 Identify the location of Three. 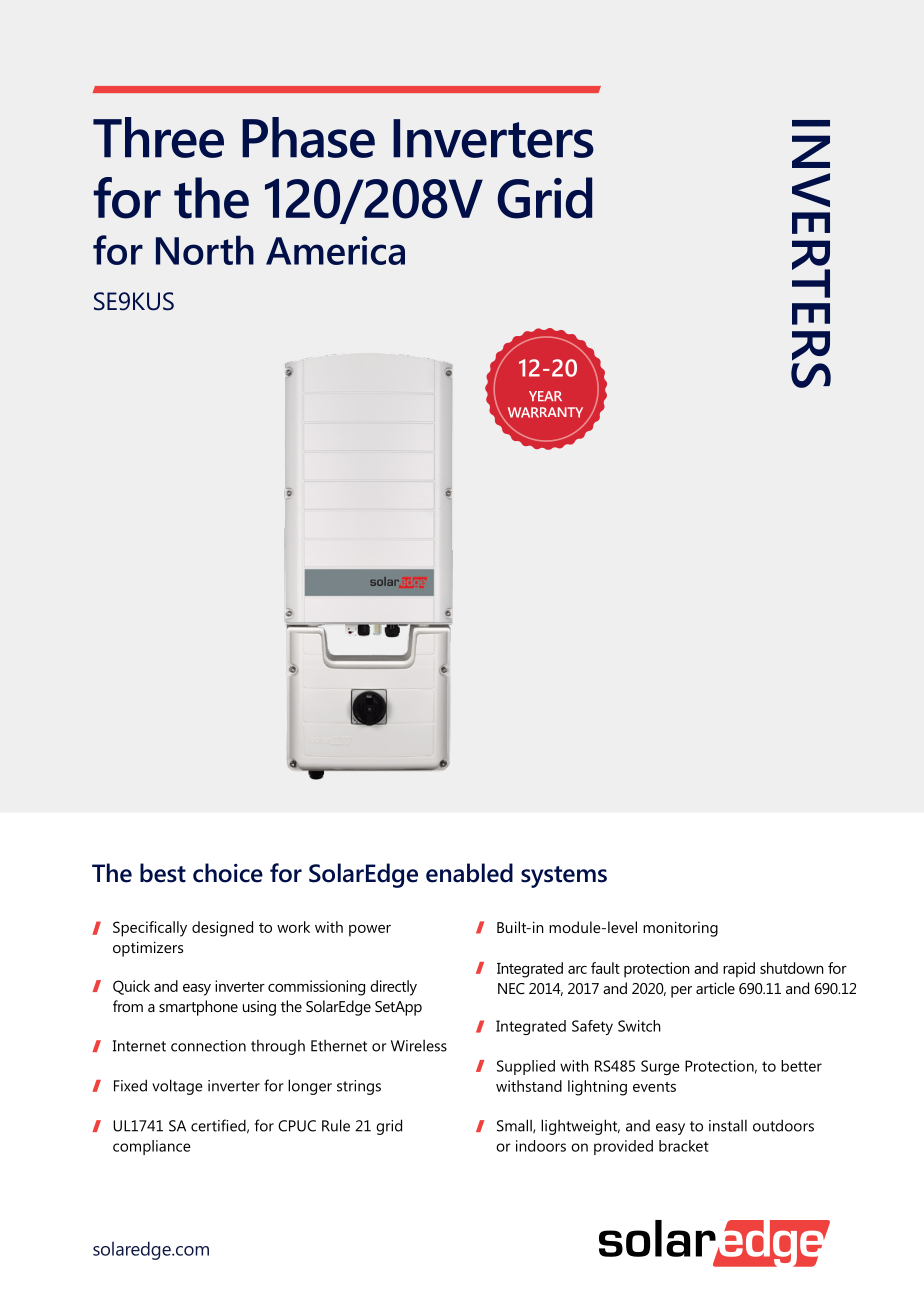
(158, 137).
